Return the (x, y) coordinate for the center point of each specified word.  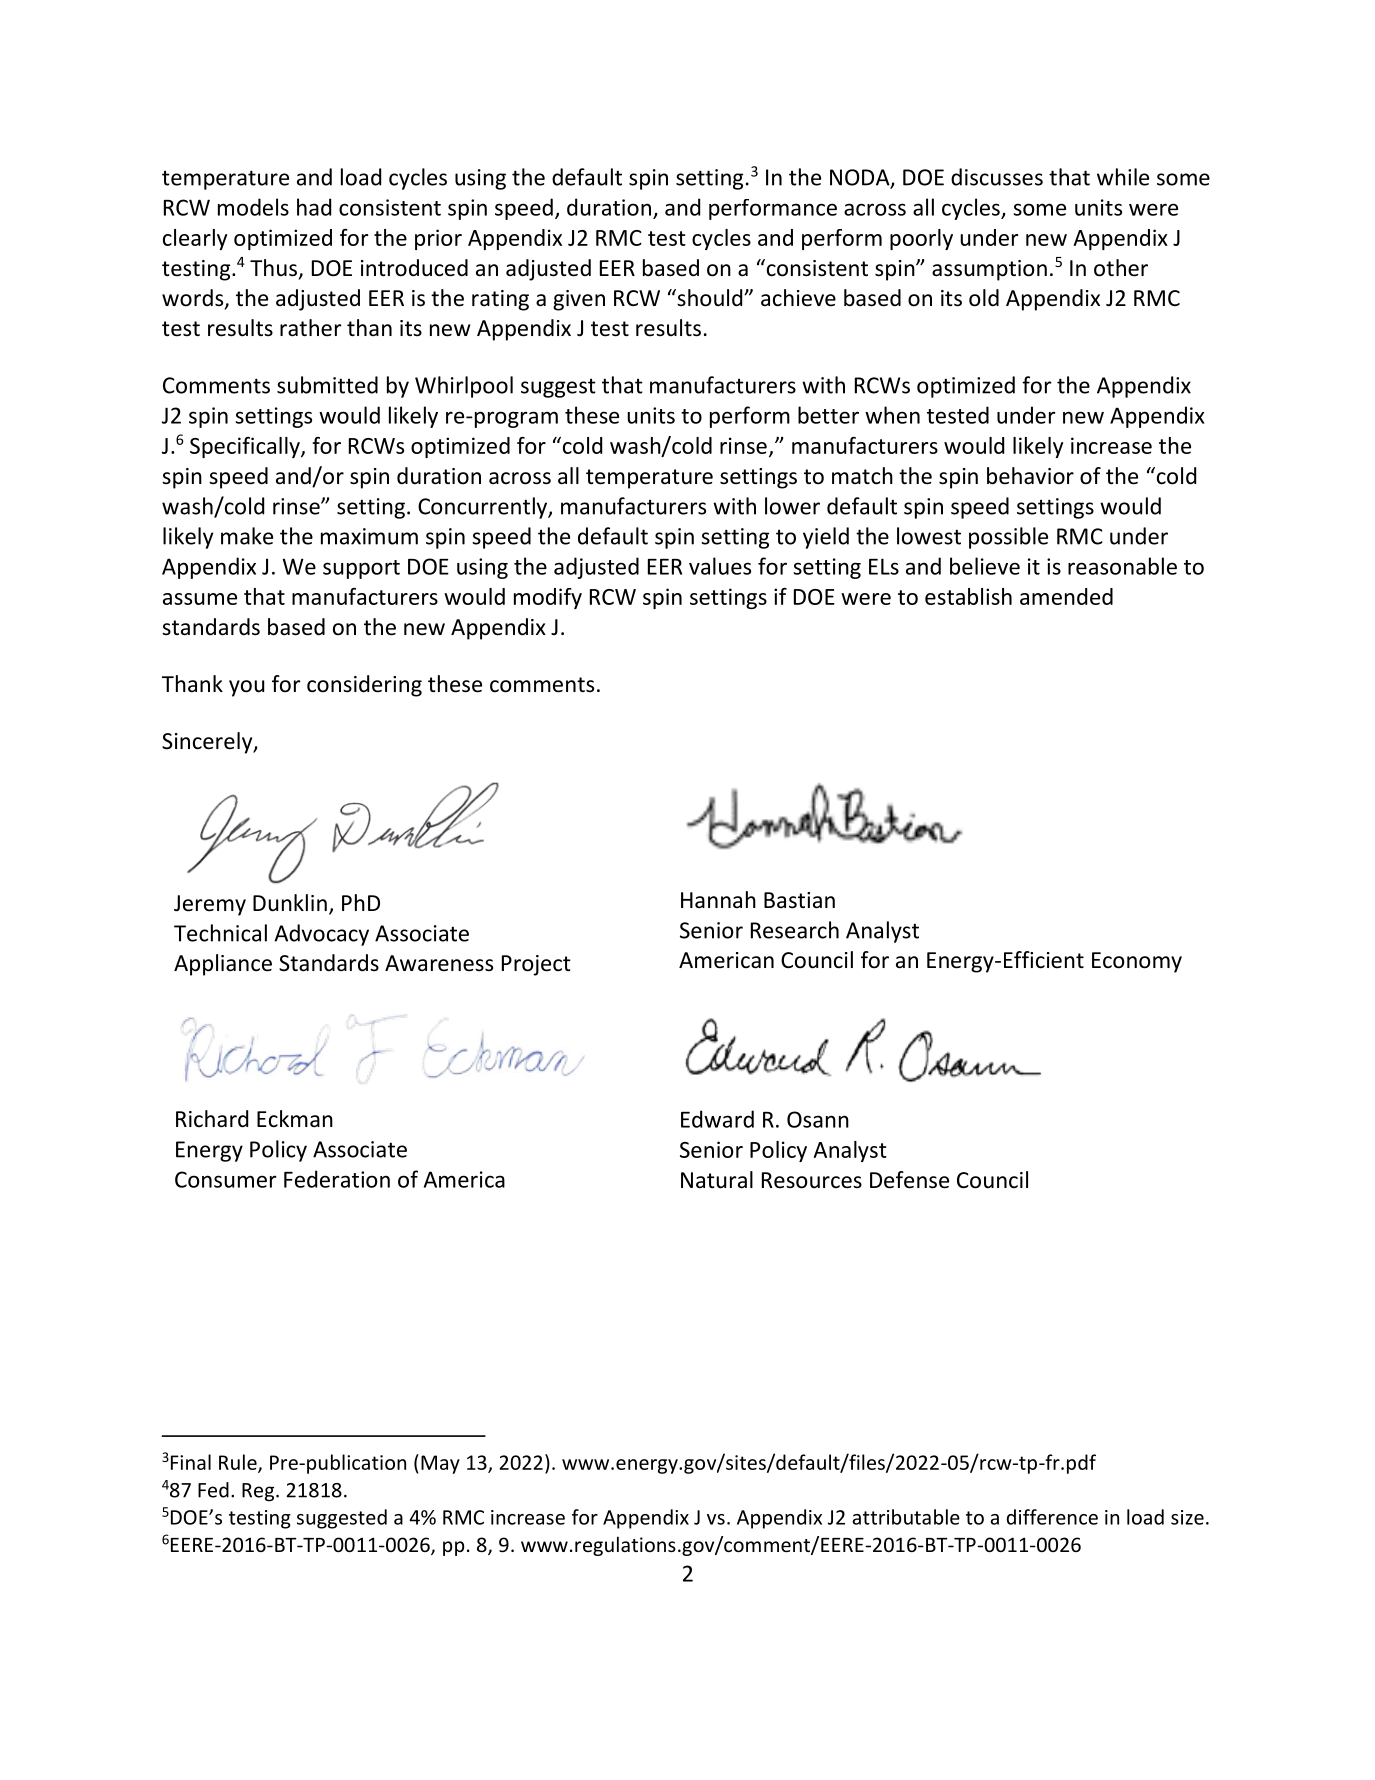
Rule (239, 1463)
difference (1052, 1517)
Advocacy (321, 935)
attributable (906, 1517)
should (710, 298)
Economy (1137, 962)
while (1123, 177)
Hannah (718, 900)
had (314, 207)
